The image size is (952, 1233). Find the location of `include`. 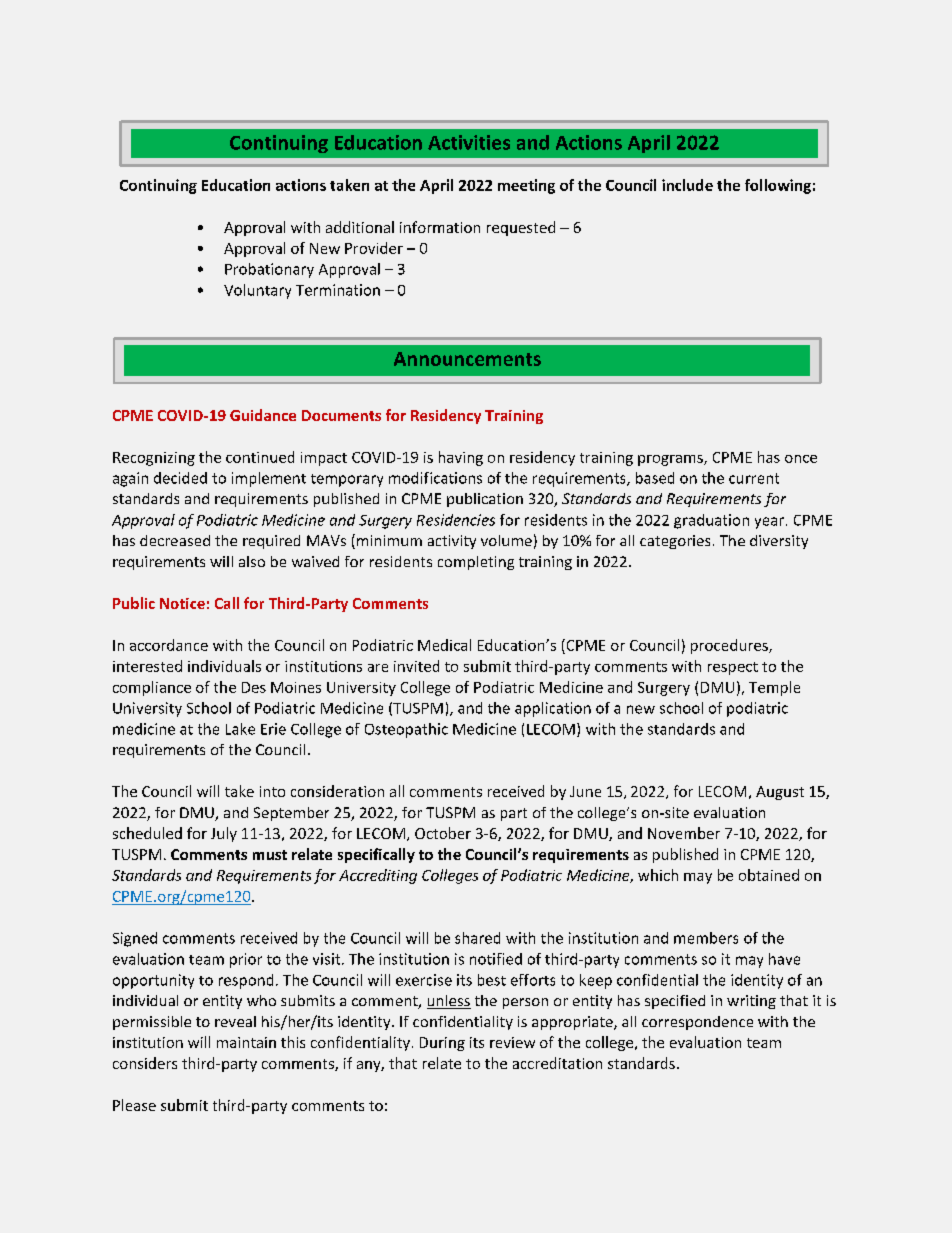

include is located at coordinates (687, 185).
